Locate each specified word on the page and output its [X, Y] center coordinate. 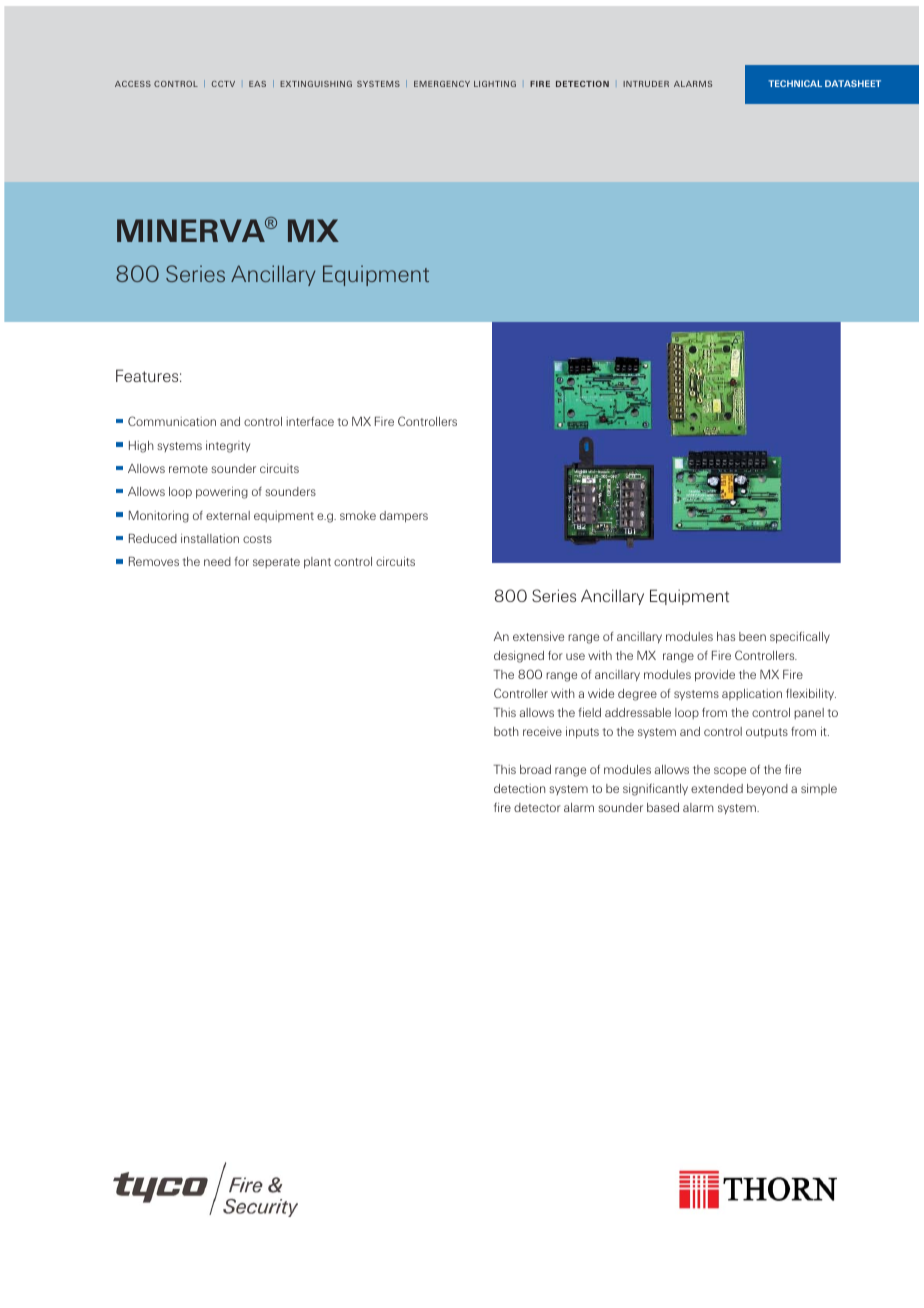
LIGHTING [495, 84]
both [506, 731]
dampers [404, 517]
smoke [358, 515]
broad [535, 769]
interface [310, 421]
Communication [172, 421]
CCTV [223, 84]
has [726, 636]
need [217, 561]
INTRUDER [646, 84]
